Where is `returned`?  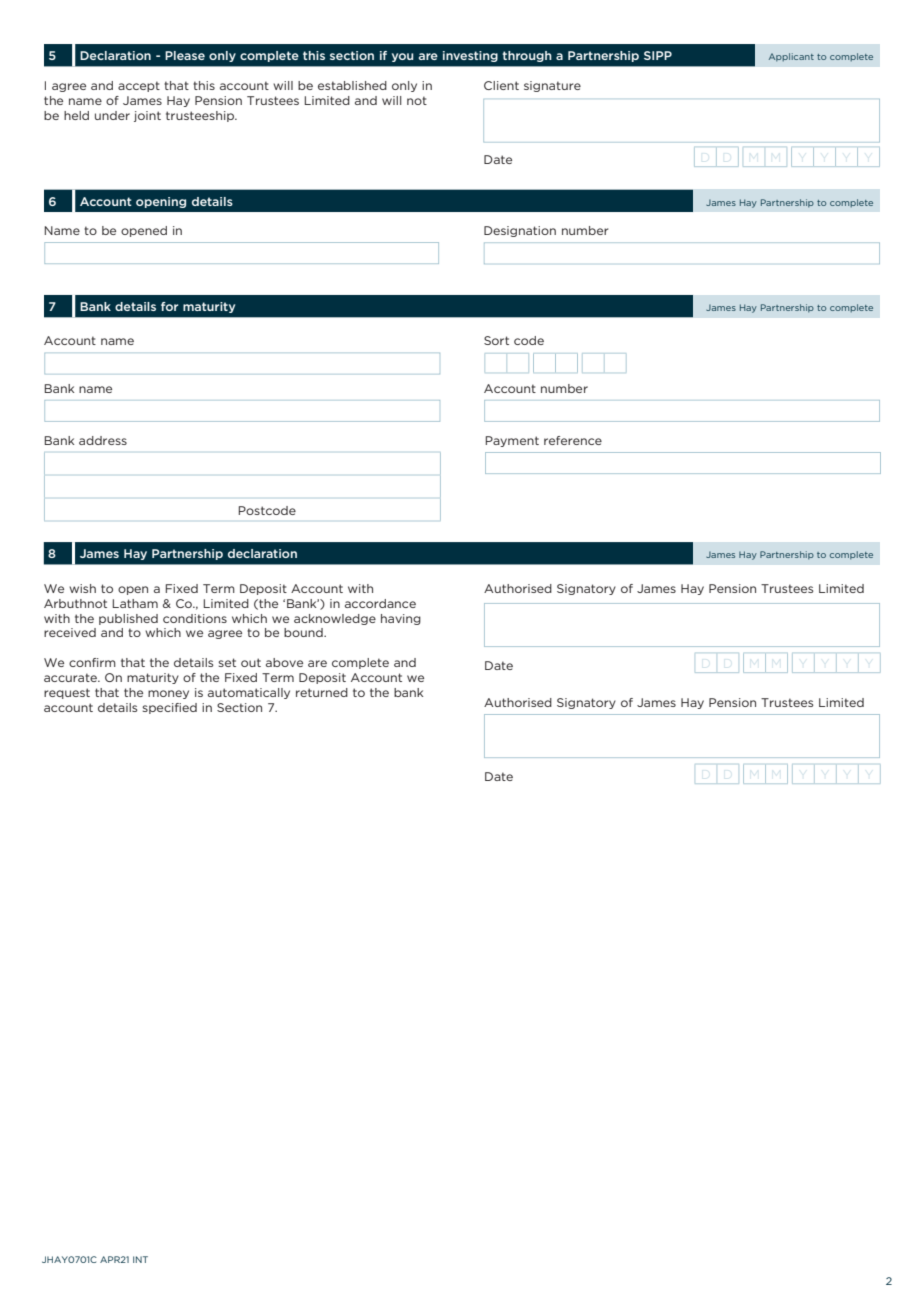
returned is located at coordinates (322, 692).
